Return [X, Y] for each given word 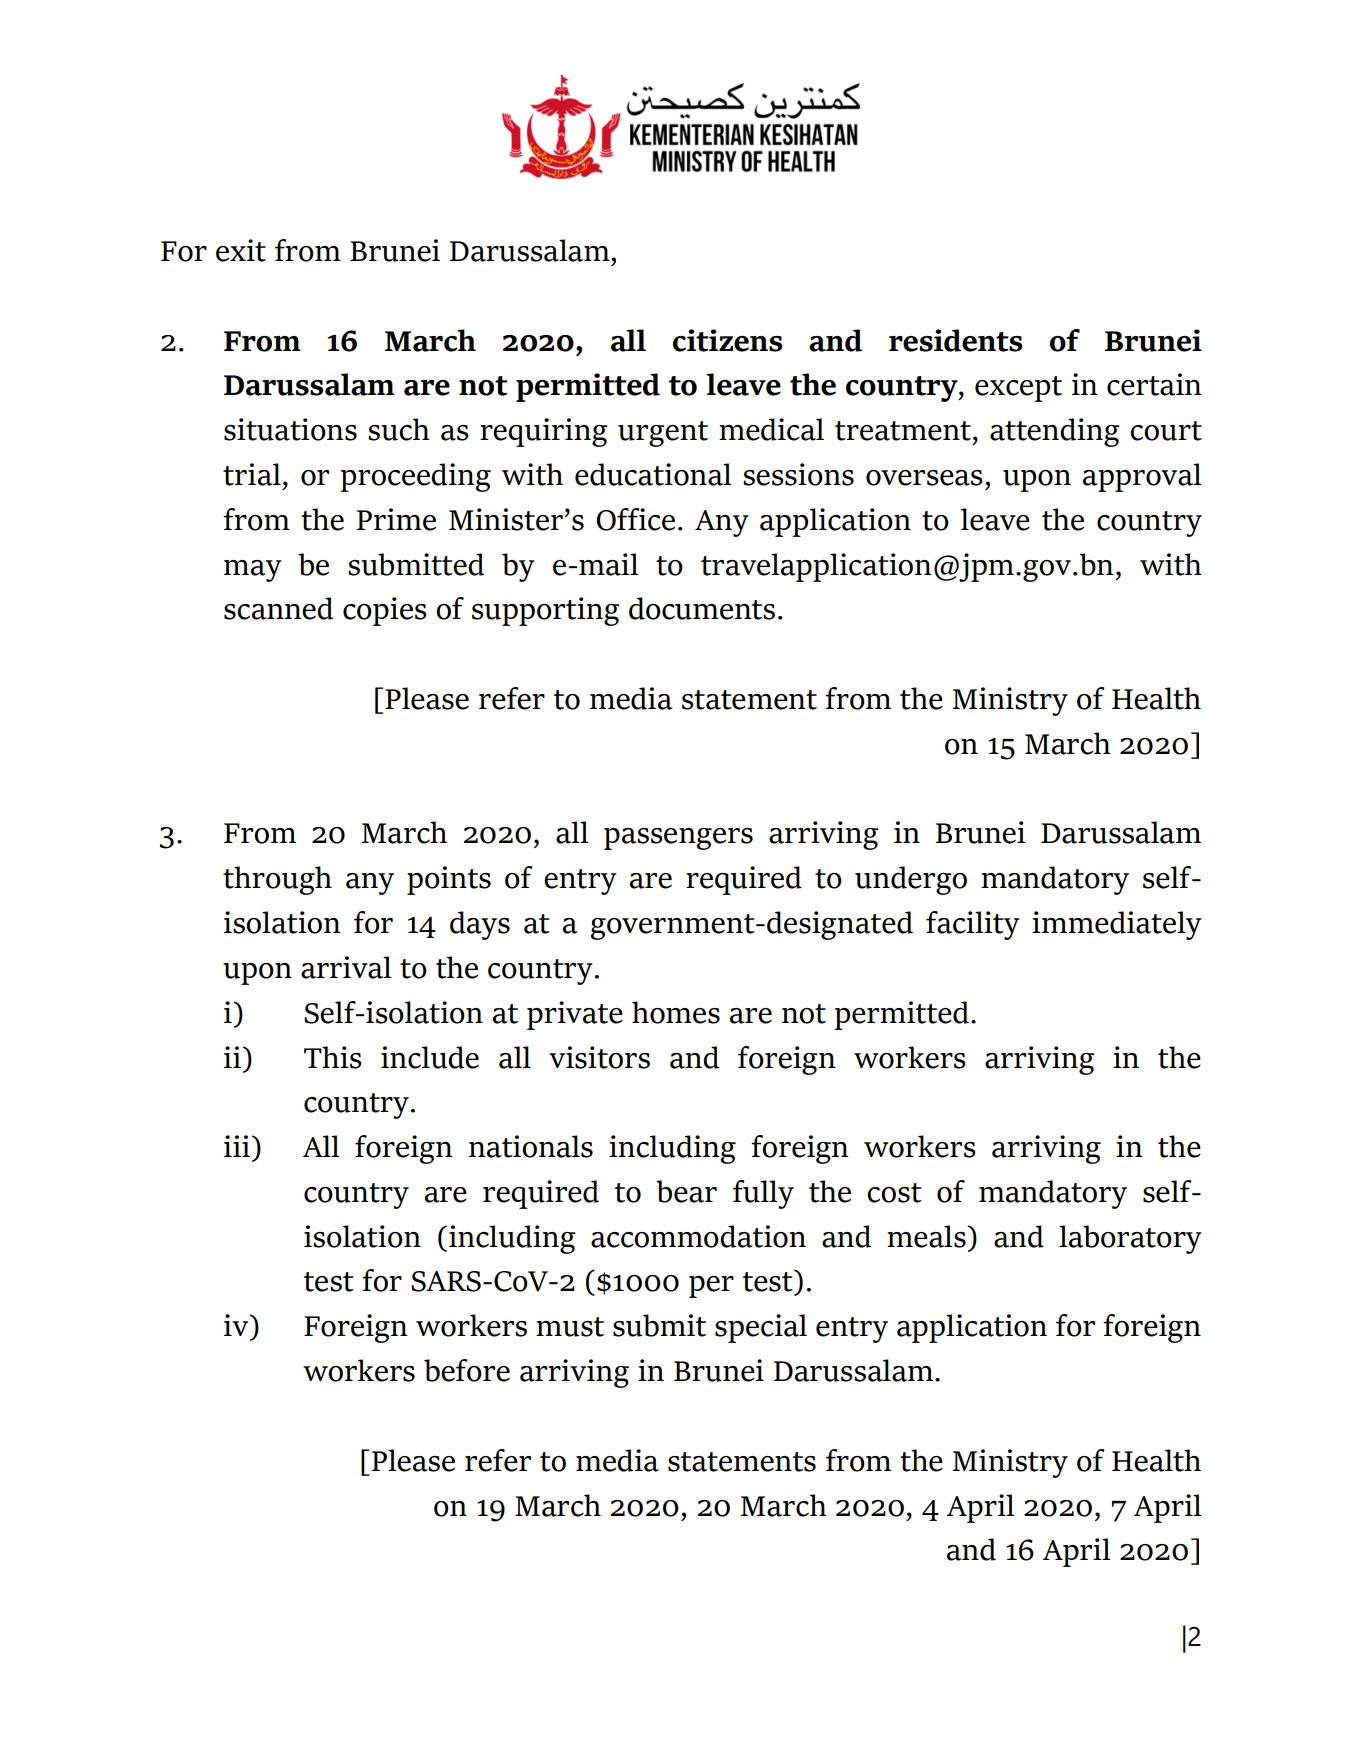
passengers [678, 839]
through [277, 880]
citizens [728, 340]
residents [956, 340]
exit [241, 250]
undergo [911, 880]
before [467, 1370]
